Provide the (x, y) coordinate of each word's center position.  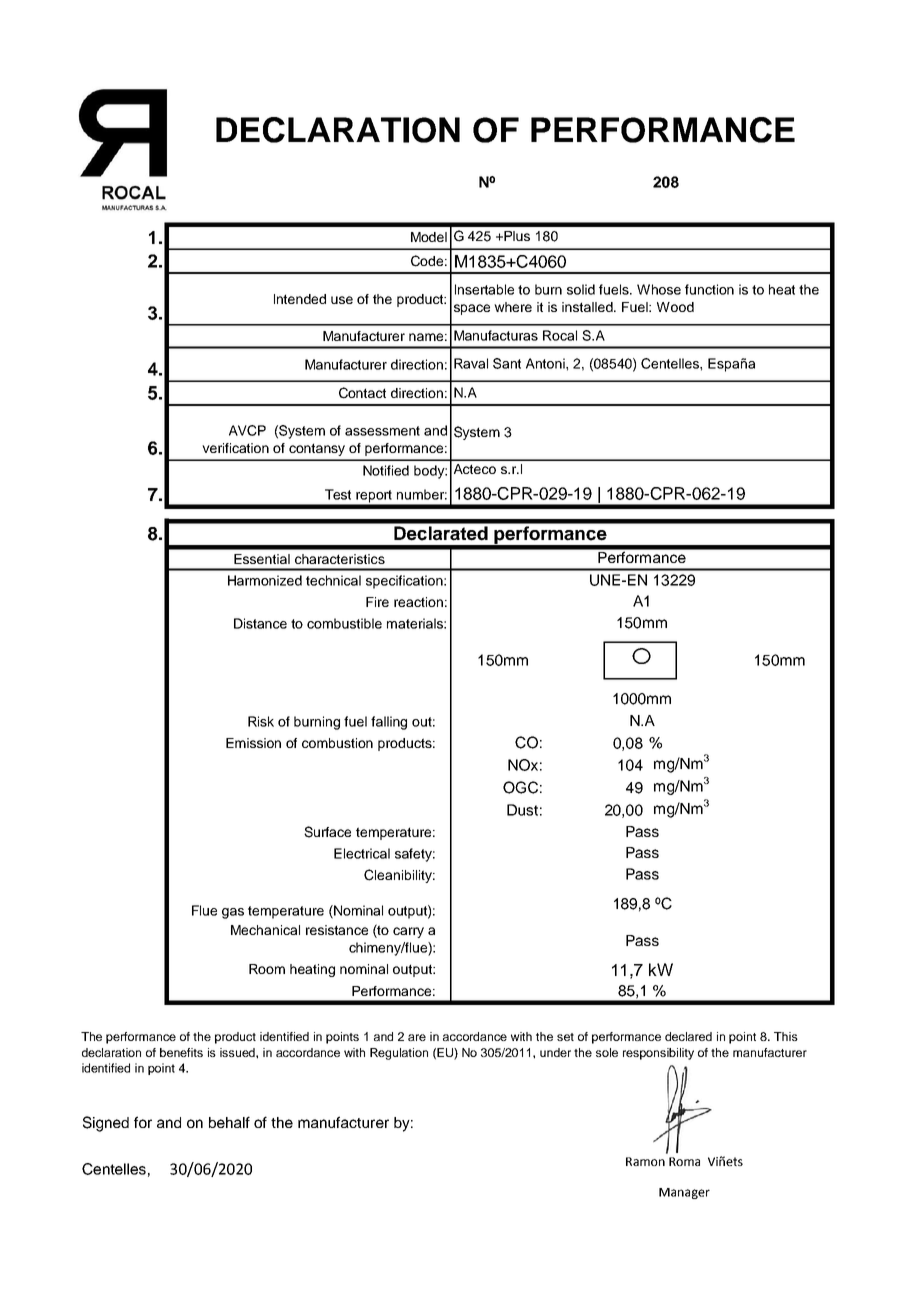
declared (688, 1036)
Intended (300, 299)
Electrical (362, 853)
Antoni (546, 363)
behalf (229, 1122)
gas (233, 913)
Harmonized (265, 580)
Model (429, 237)
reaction (418, 602)
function (709, 289)
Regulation (399, 1054)
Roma (684, 1161)
